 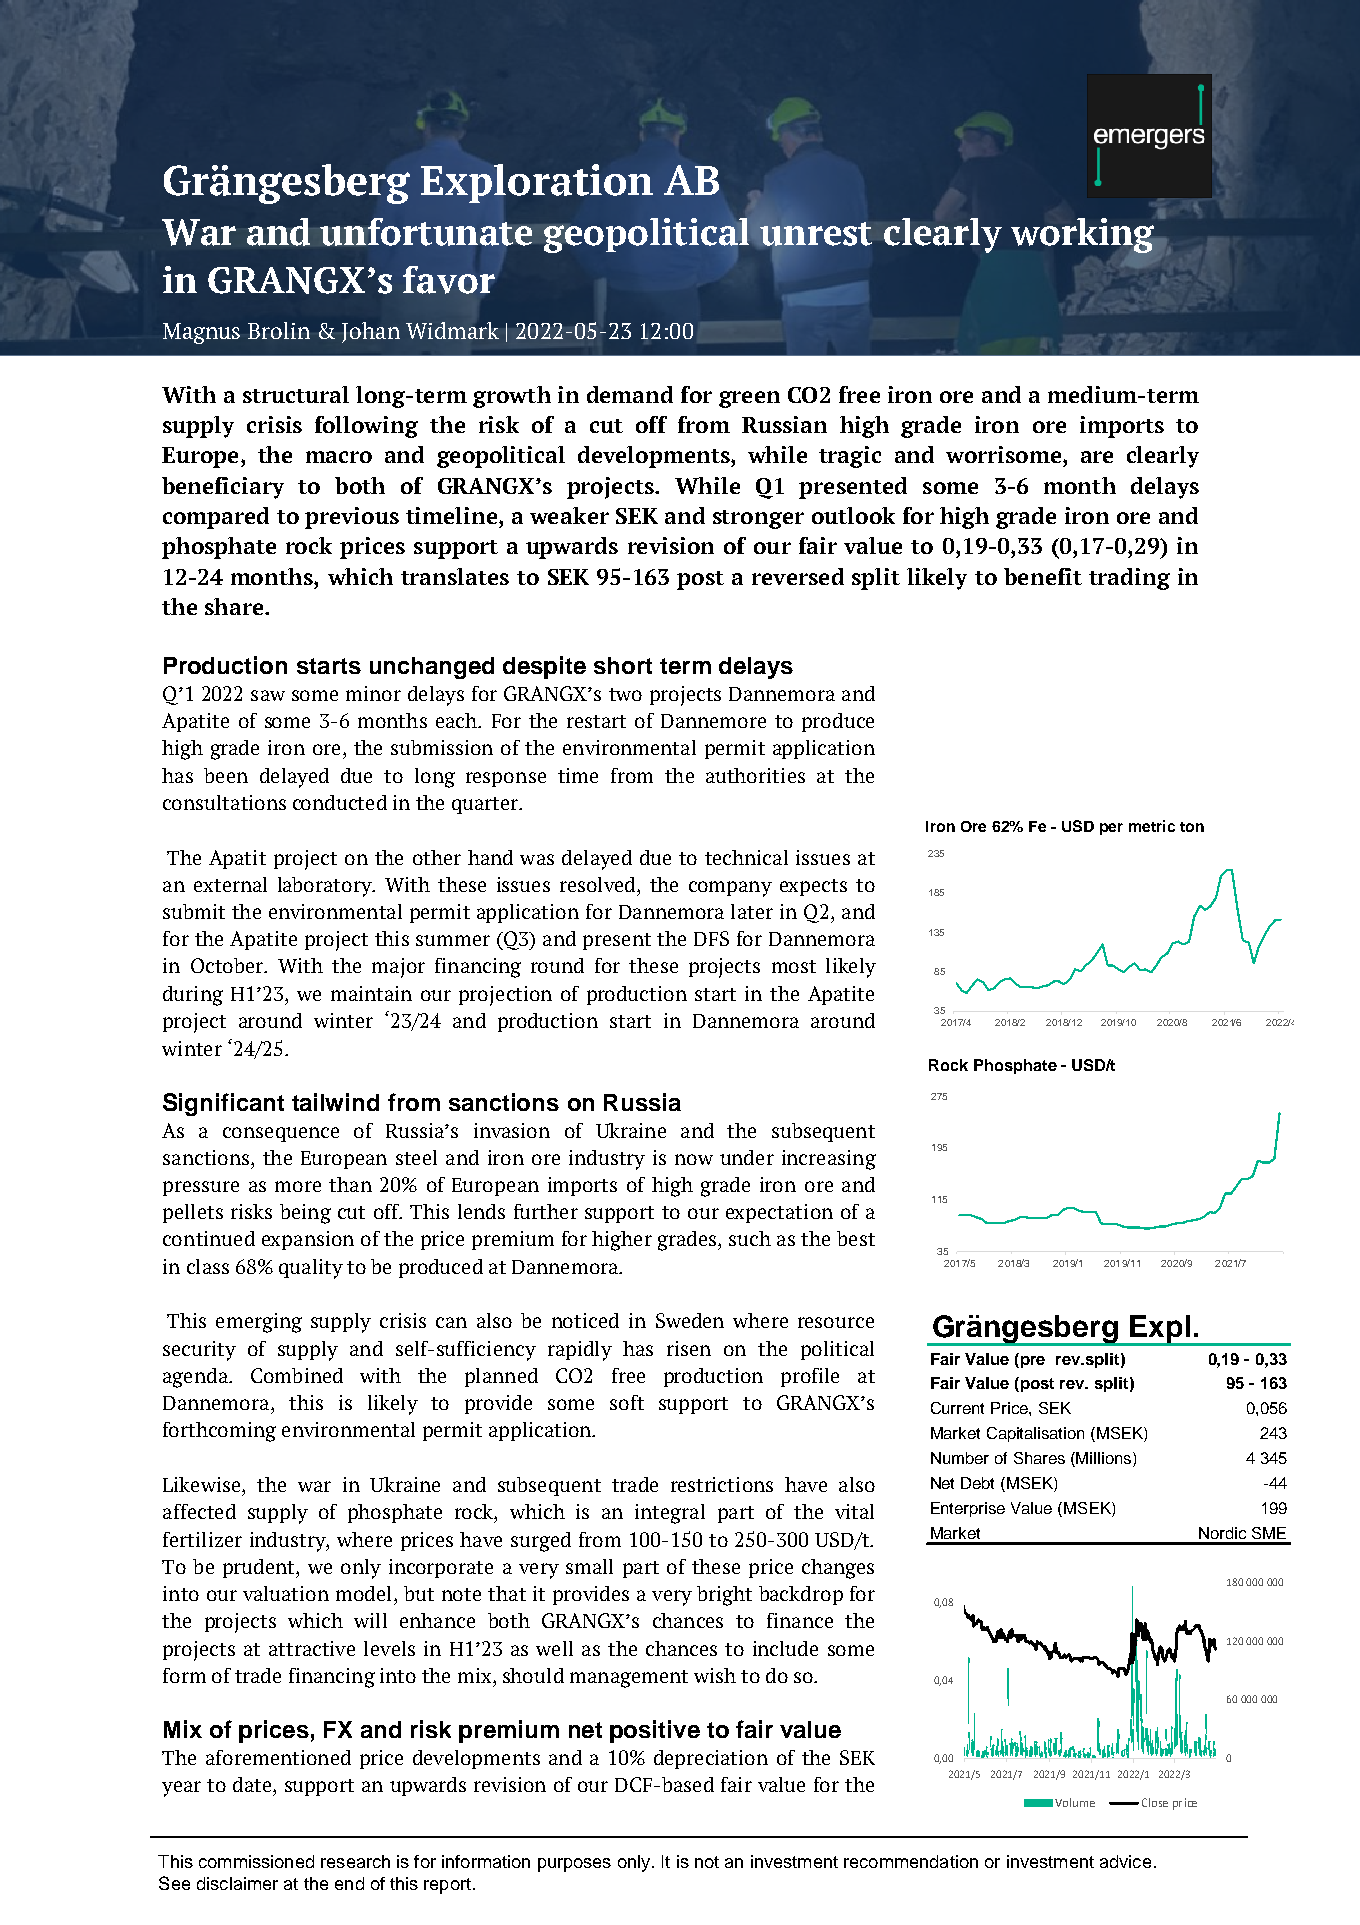 I want to click on unrest, so click(x=816, y=234).
